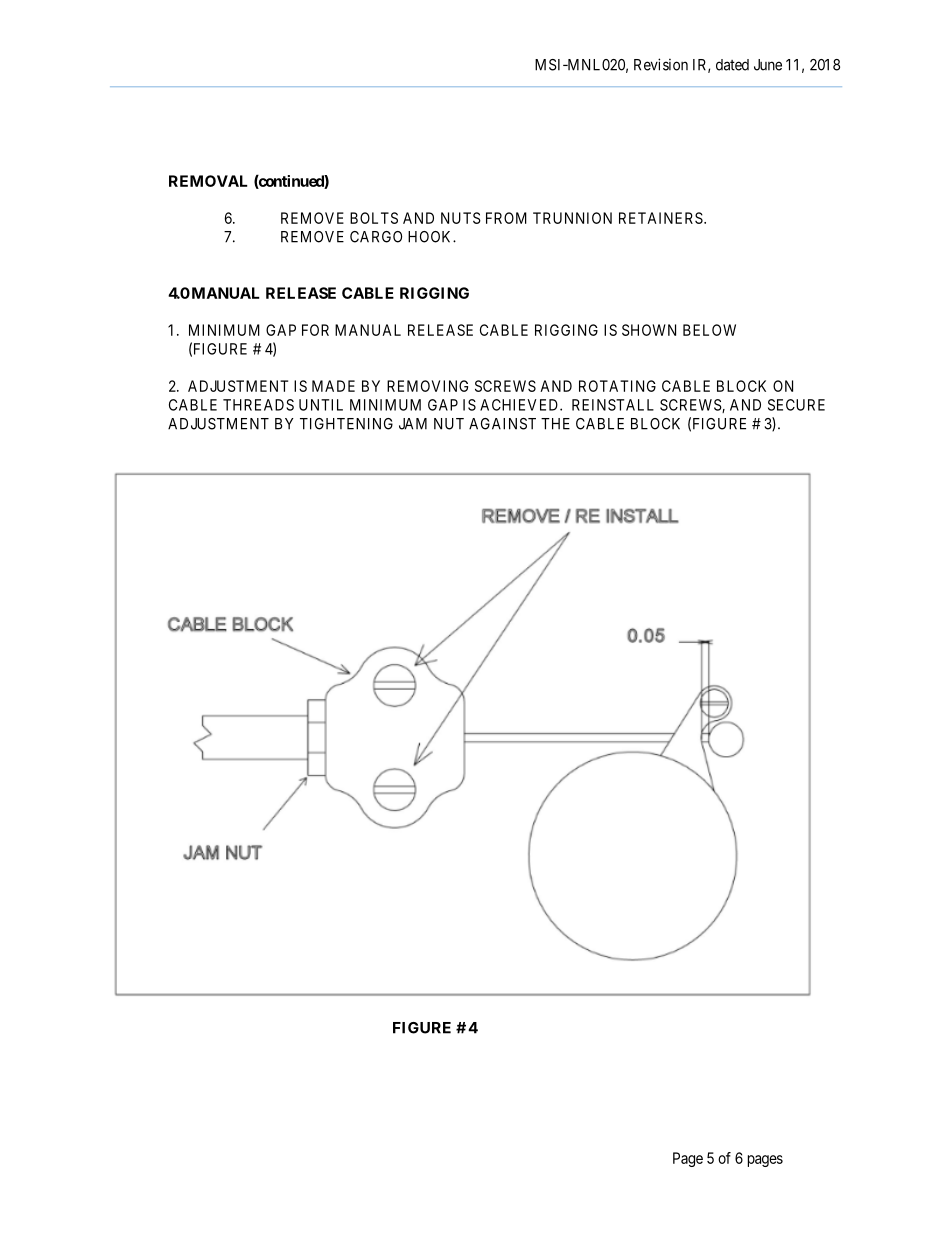 This screenshot has height=1233, width=952. I want to click on NUTS, so click(461, 218).
